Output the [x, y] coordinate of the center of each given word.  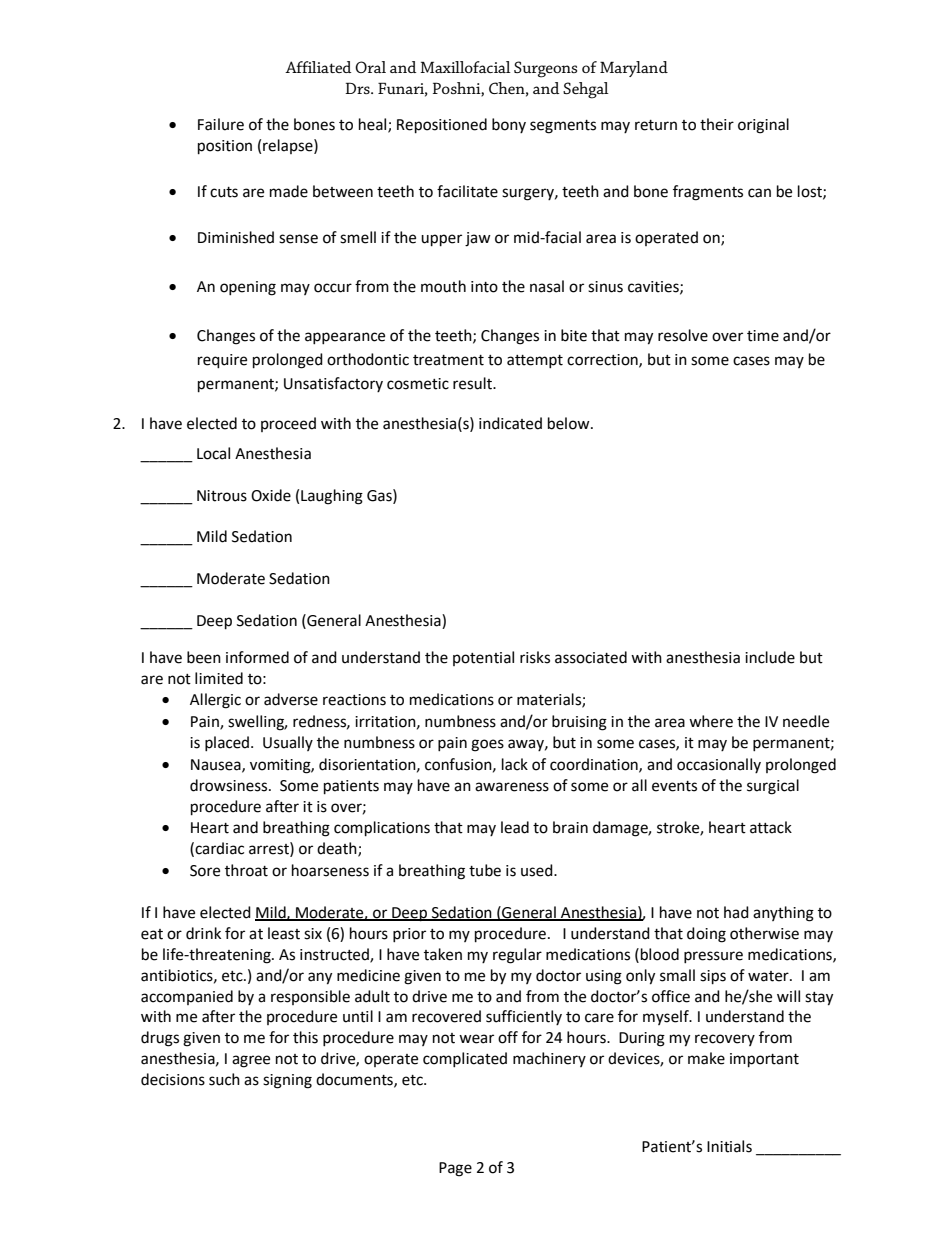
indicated [510, 423]
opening [248, 288]
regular [517, 956]
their [717, 124]
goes [487, 745]
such [224, 1079]
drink [203, 933]
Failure [221, 124]
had [736, 912]
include [770, 657]
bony [509, 125]
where [711, 721]
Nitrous [222, 496]
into [484, 287]
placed [228, 743]
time [763, 336]
